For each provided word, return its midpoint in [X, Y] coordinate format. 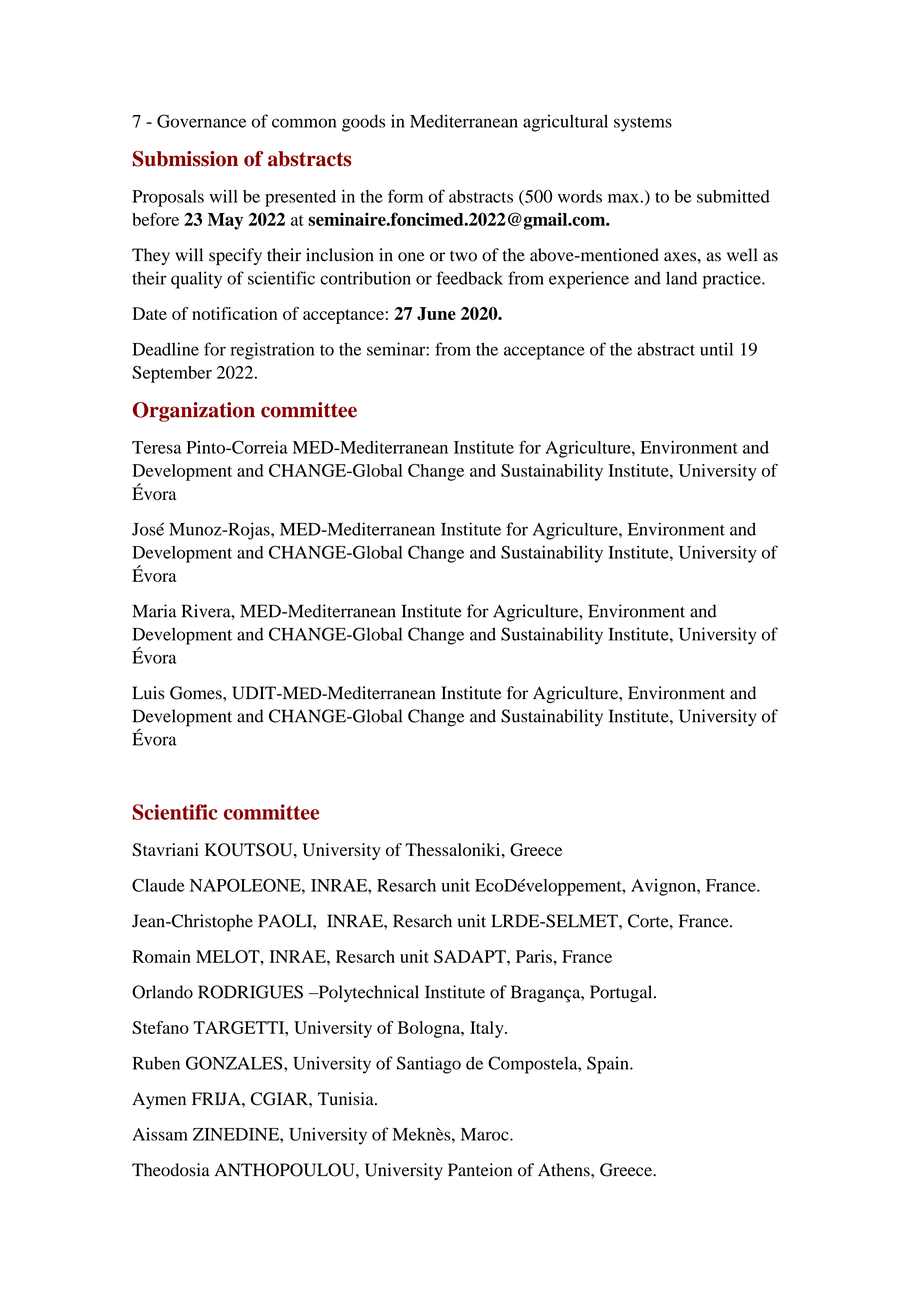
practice [733, 280]
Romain [161, 956]
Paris [535, 956]
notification [235, 313]
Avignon [664, 887]
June [436, 314]
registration [272, 351]
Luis [148, 693]
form [405, 196]
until [716, 349]
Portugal [622, 994]
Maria [155, 611]
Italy [488, 1029]
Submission [185, 159]
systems [643, 124]
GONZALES [235, 1063]
